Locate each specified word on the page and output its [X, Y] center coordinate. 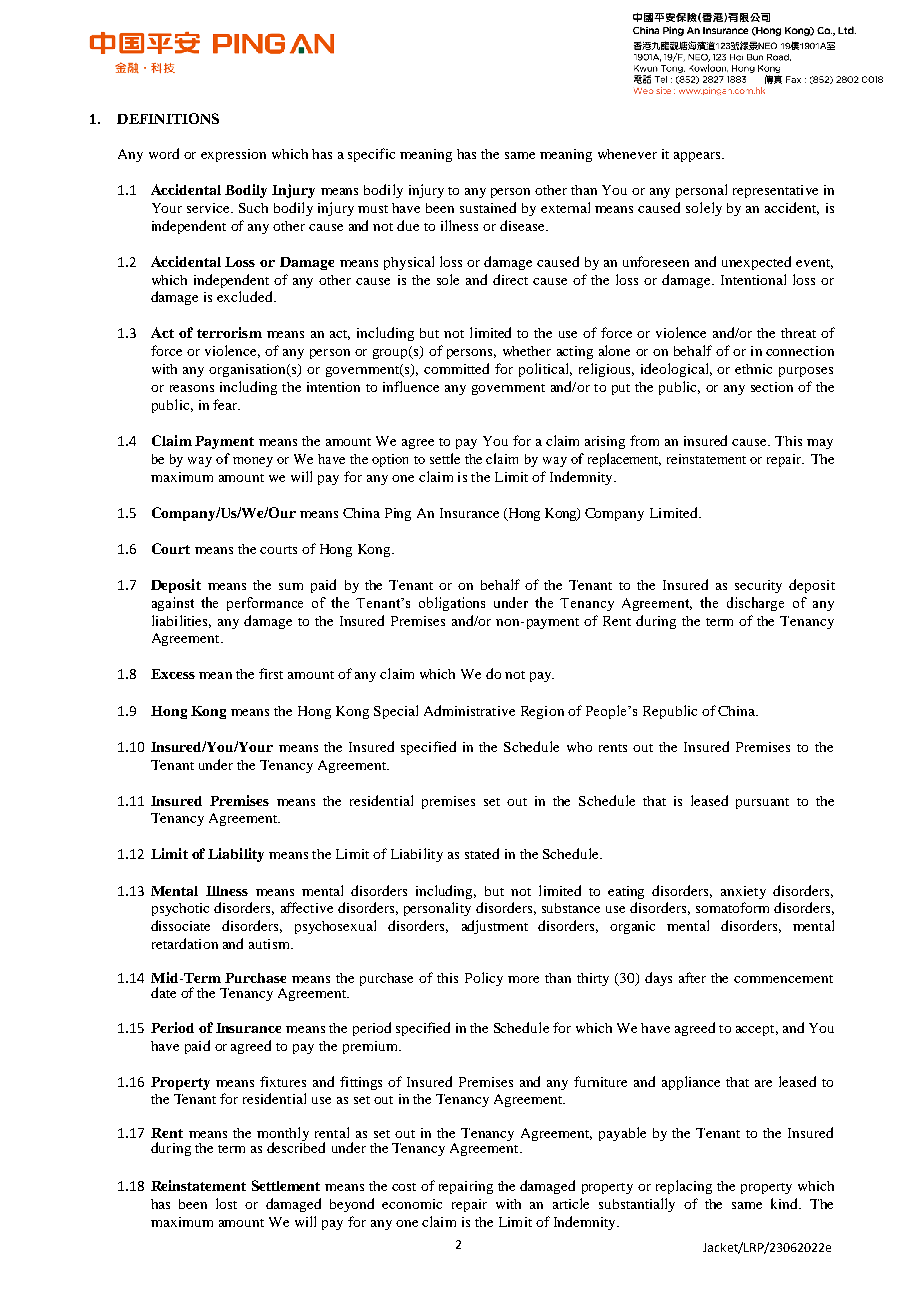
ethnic [753, 369]
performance [265, 604]
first [271, 673]
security [758, 586]
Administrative [469, 710]
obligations [452, 604]
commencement [783, 979]
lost [226, 1203]
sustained [488, 207]
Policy [484, 979]
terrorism [229, 332]
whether [527, 351]
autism [270, 944]
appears [698, 157]
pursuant [762, 803]
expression [233, 155]
